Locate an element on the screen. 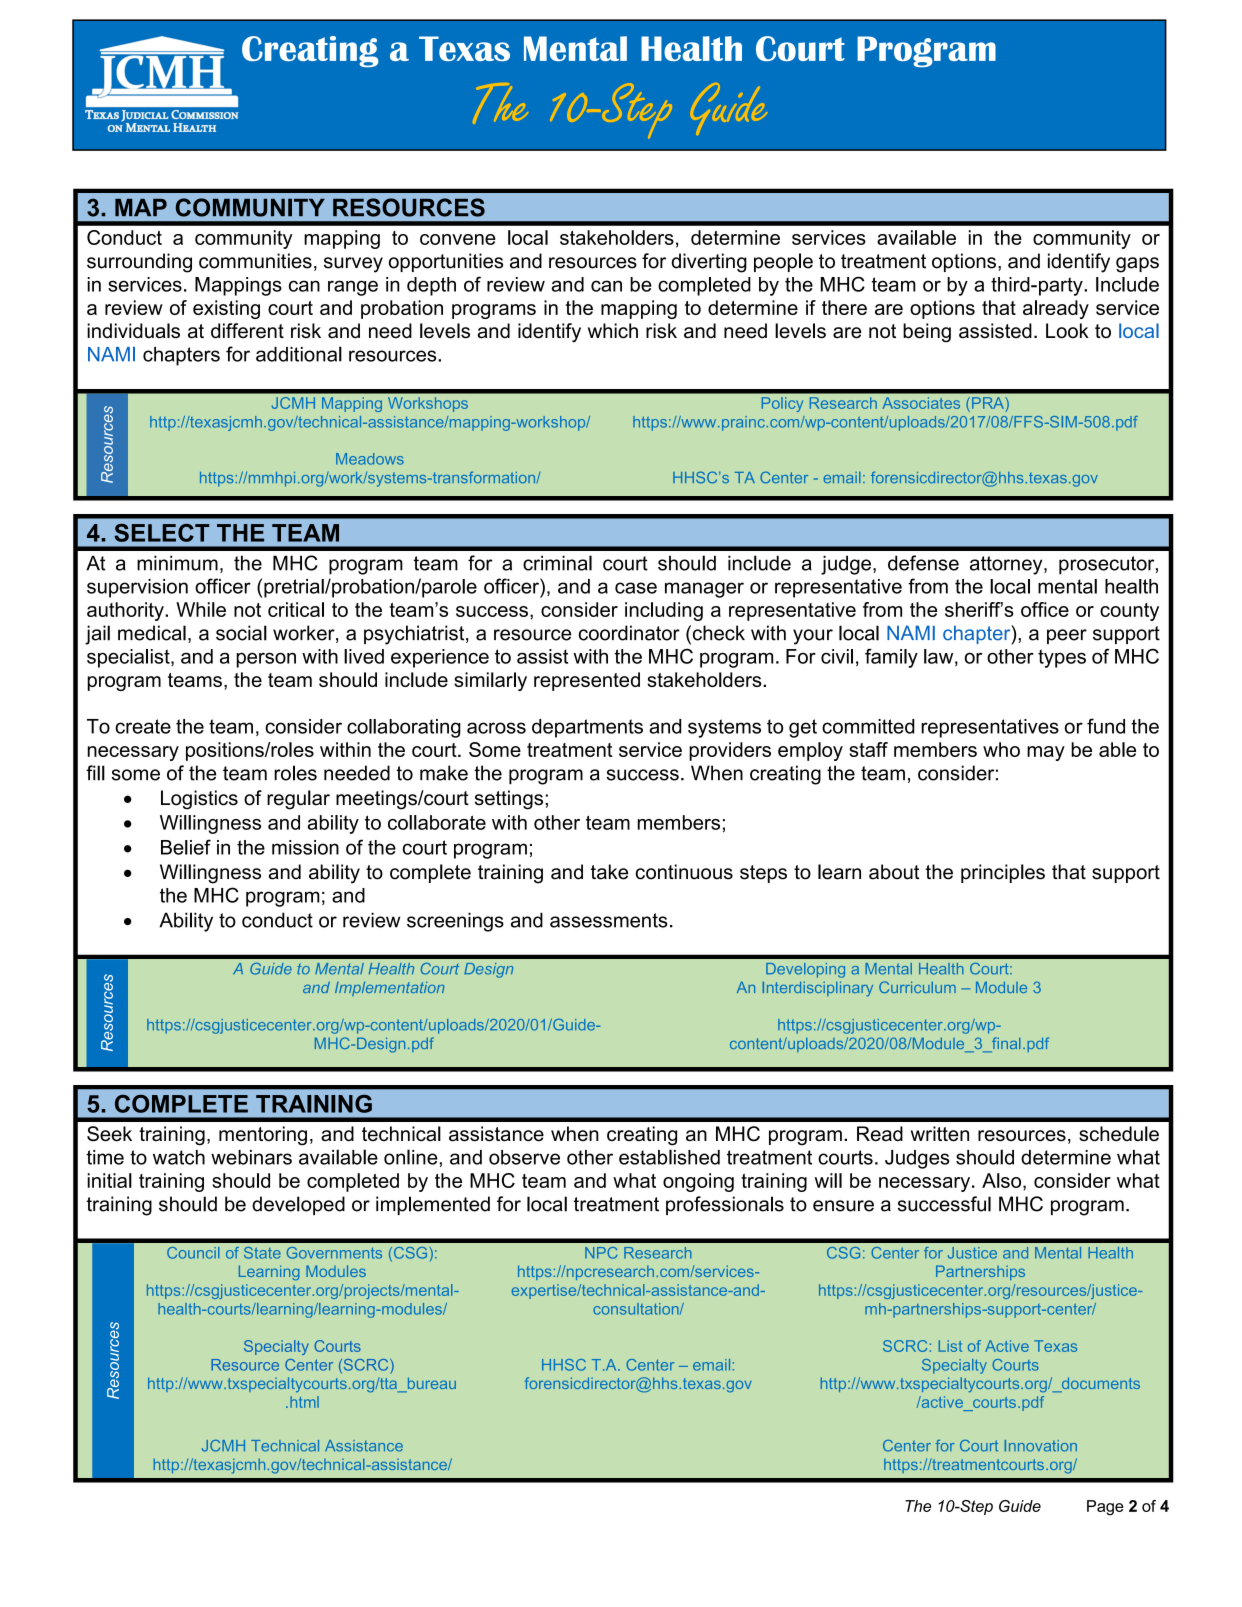 The image size is (1242, 1607). Innovation is located at coordinates (1040, 1446).
